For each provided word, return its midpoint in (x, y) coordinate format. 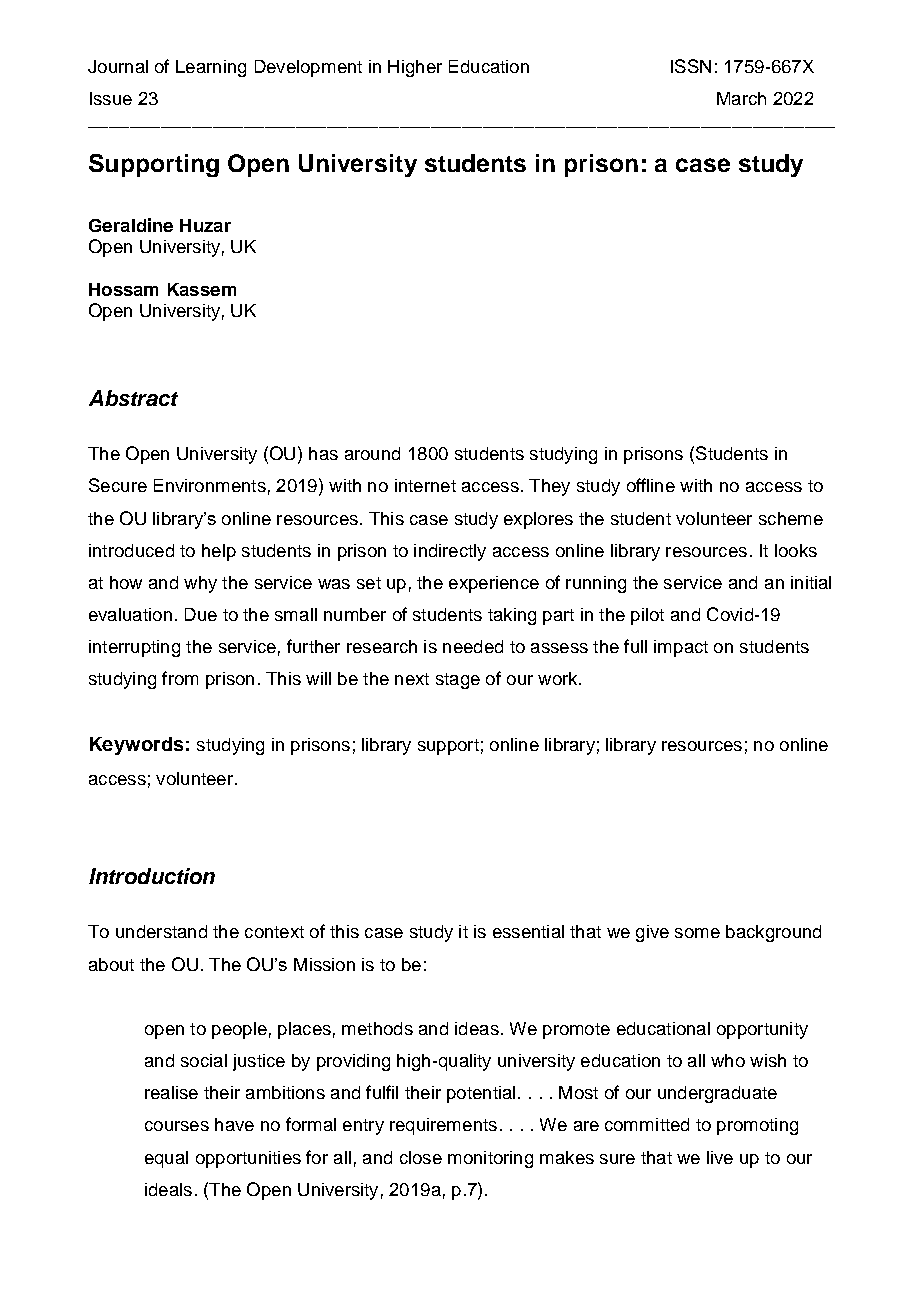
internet (425, 485)
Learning (211, 68)
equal (166, 1159)
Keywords (136, 746)
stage (458, 681)
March (741, 98)
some (697, 933)
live (720, 1157)
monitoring (490, 1159)
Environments (210, 485)
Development (308, 68)
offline (651, 485)
